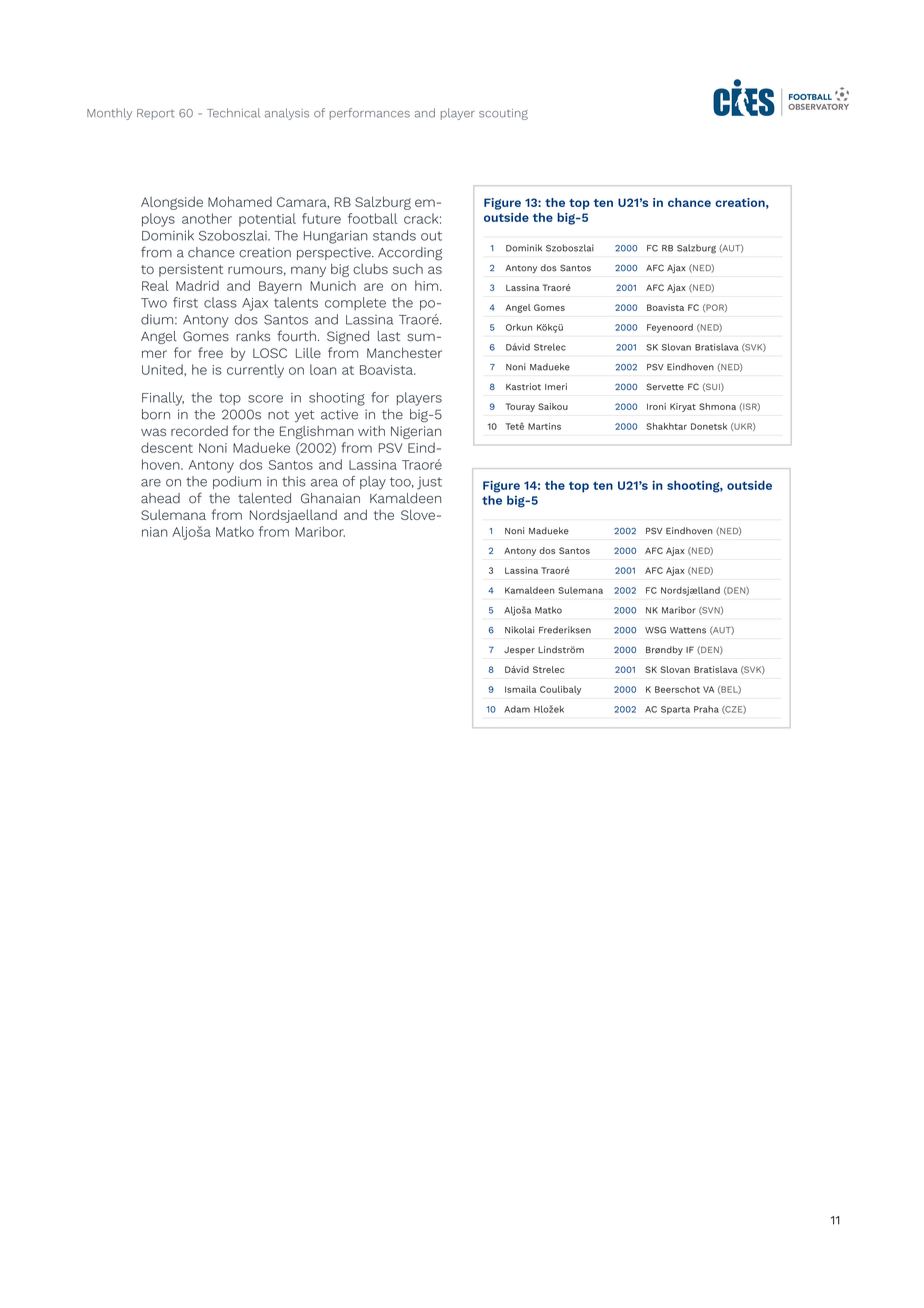  Describe the element at coordinates (156, 114) in the screenshot. I see `Report` at that location.
